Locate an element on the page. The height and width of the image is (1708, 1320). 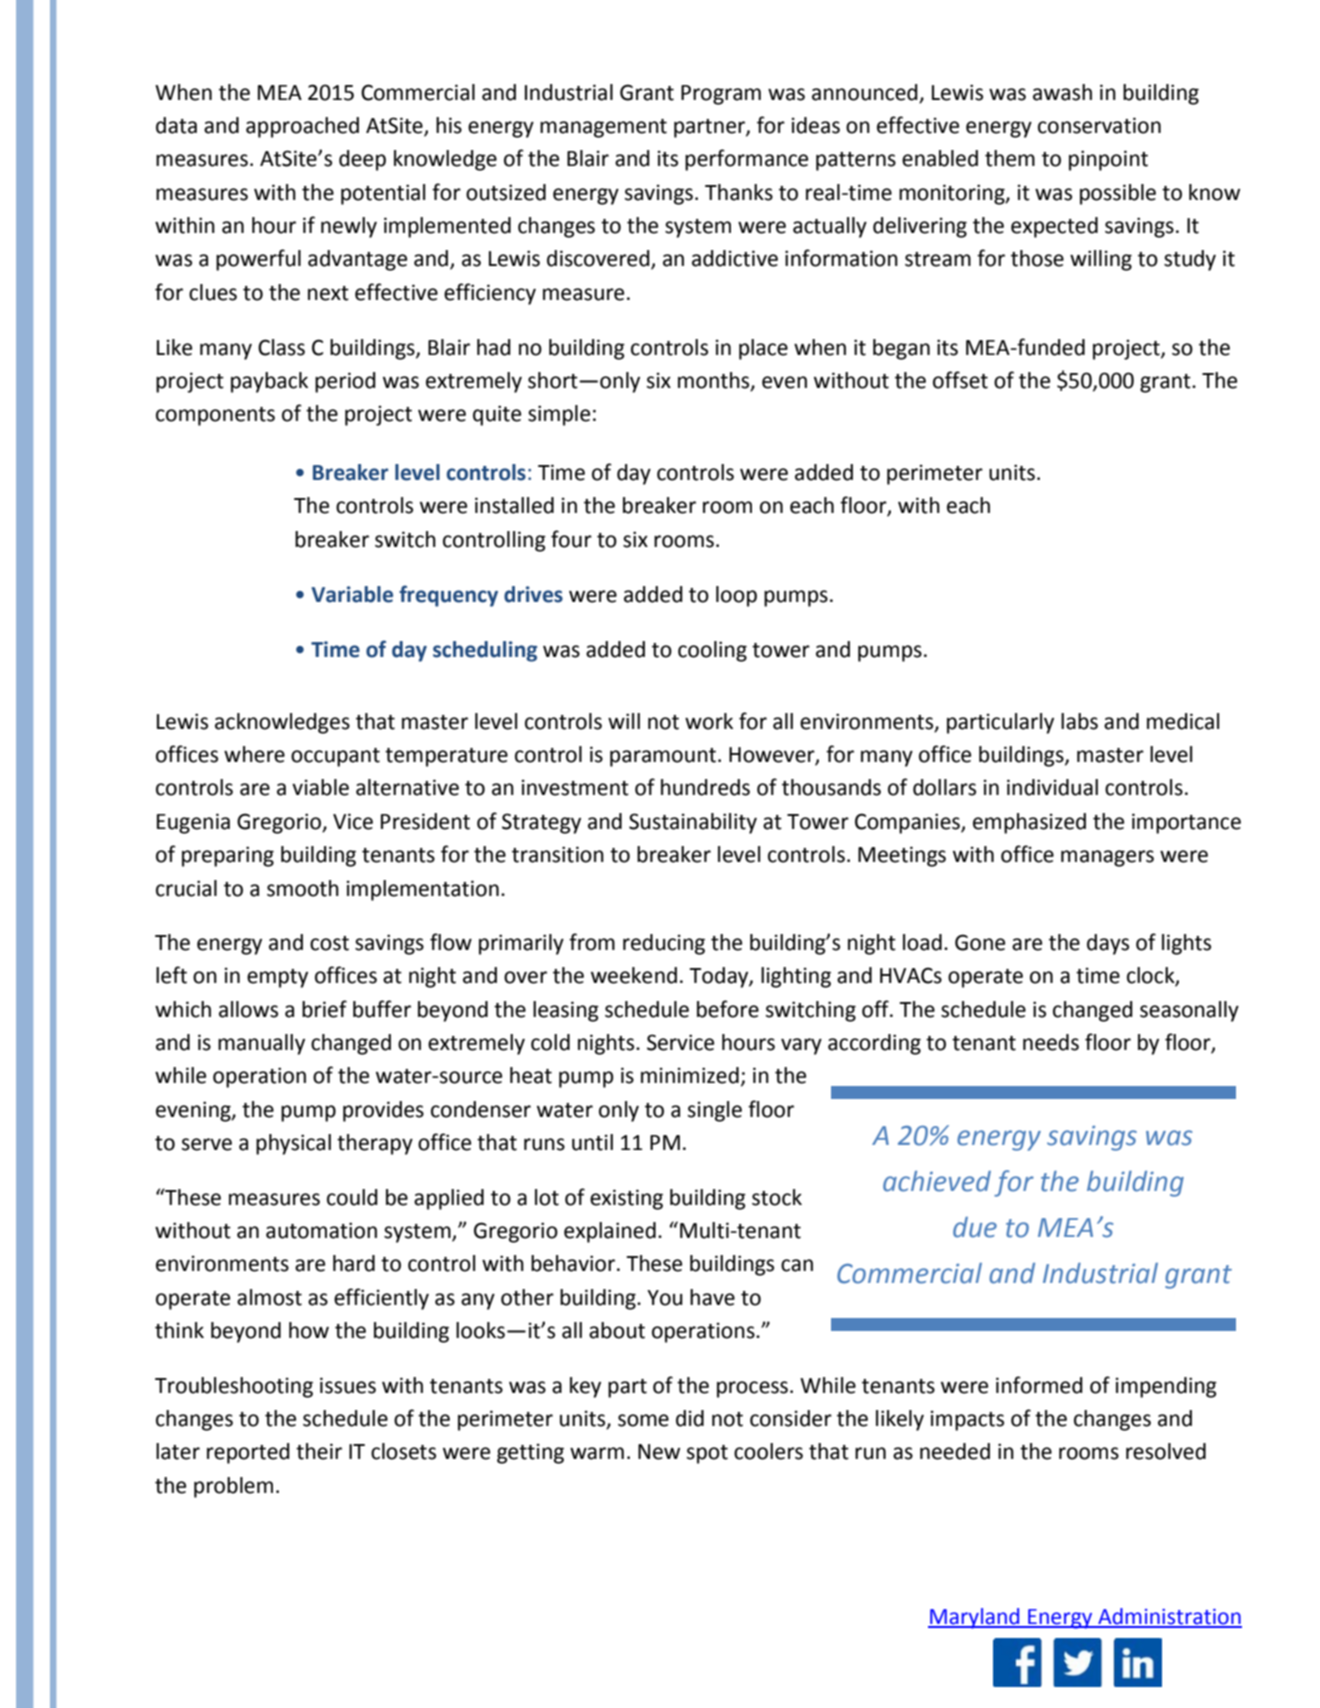
physical is located at coordinates (293, 1144).
